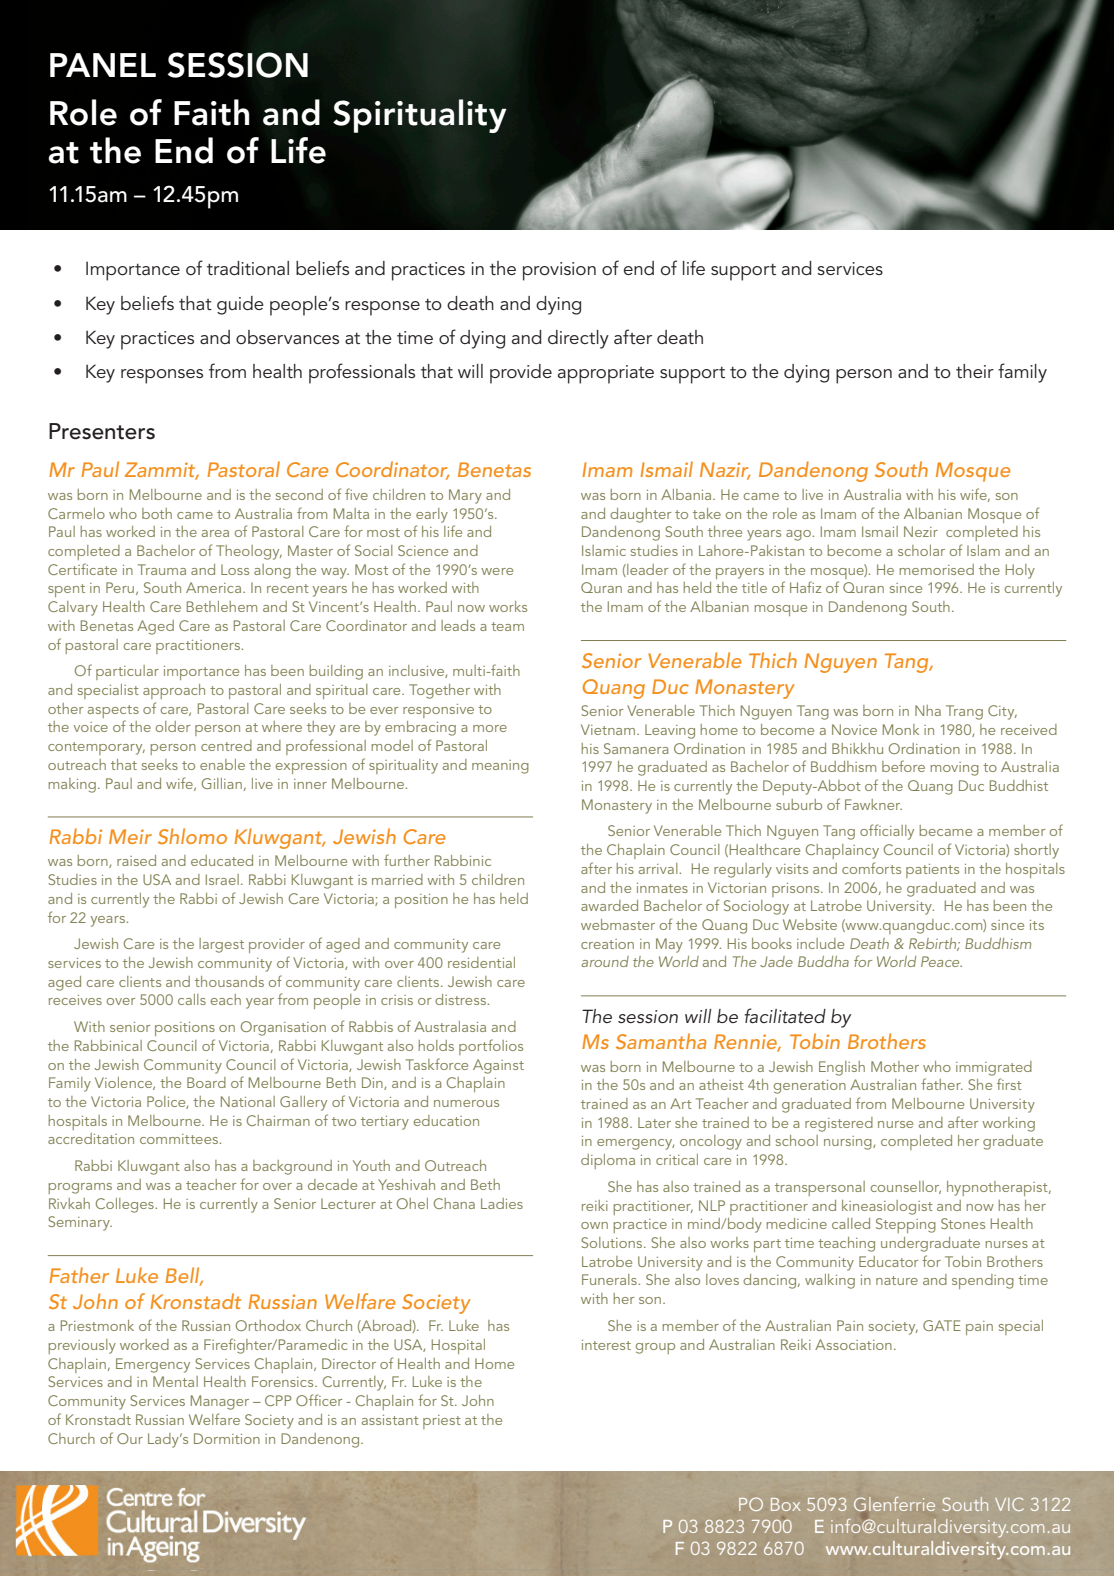  I want to click on PANEL, so click(103, 65).
